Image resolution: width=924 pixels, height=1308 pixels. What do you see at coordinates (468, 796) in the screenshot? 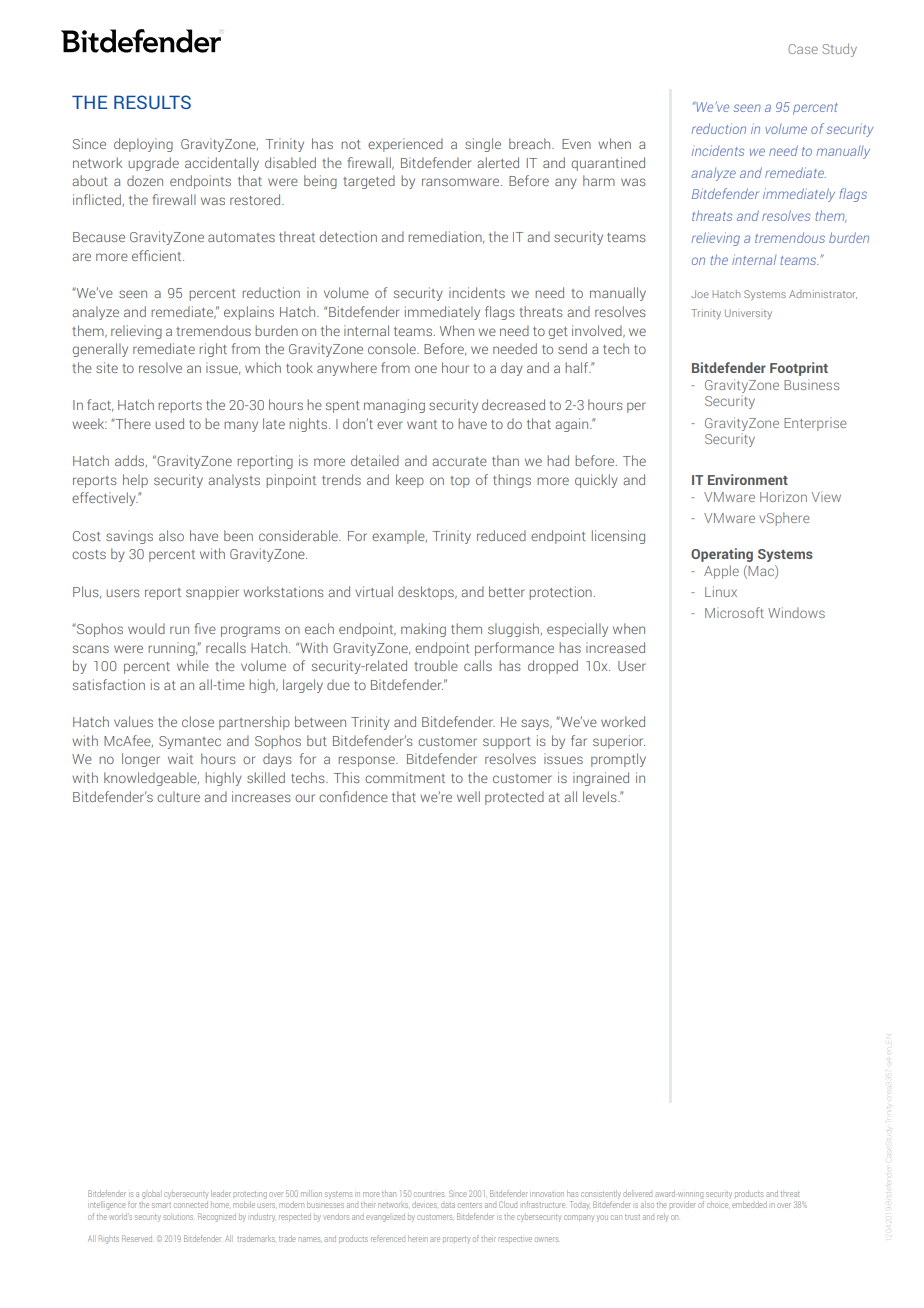
I see `well` at bounding box center [468, 796].
